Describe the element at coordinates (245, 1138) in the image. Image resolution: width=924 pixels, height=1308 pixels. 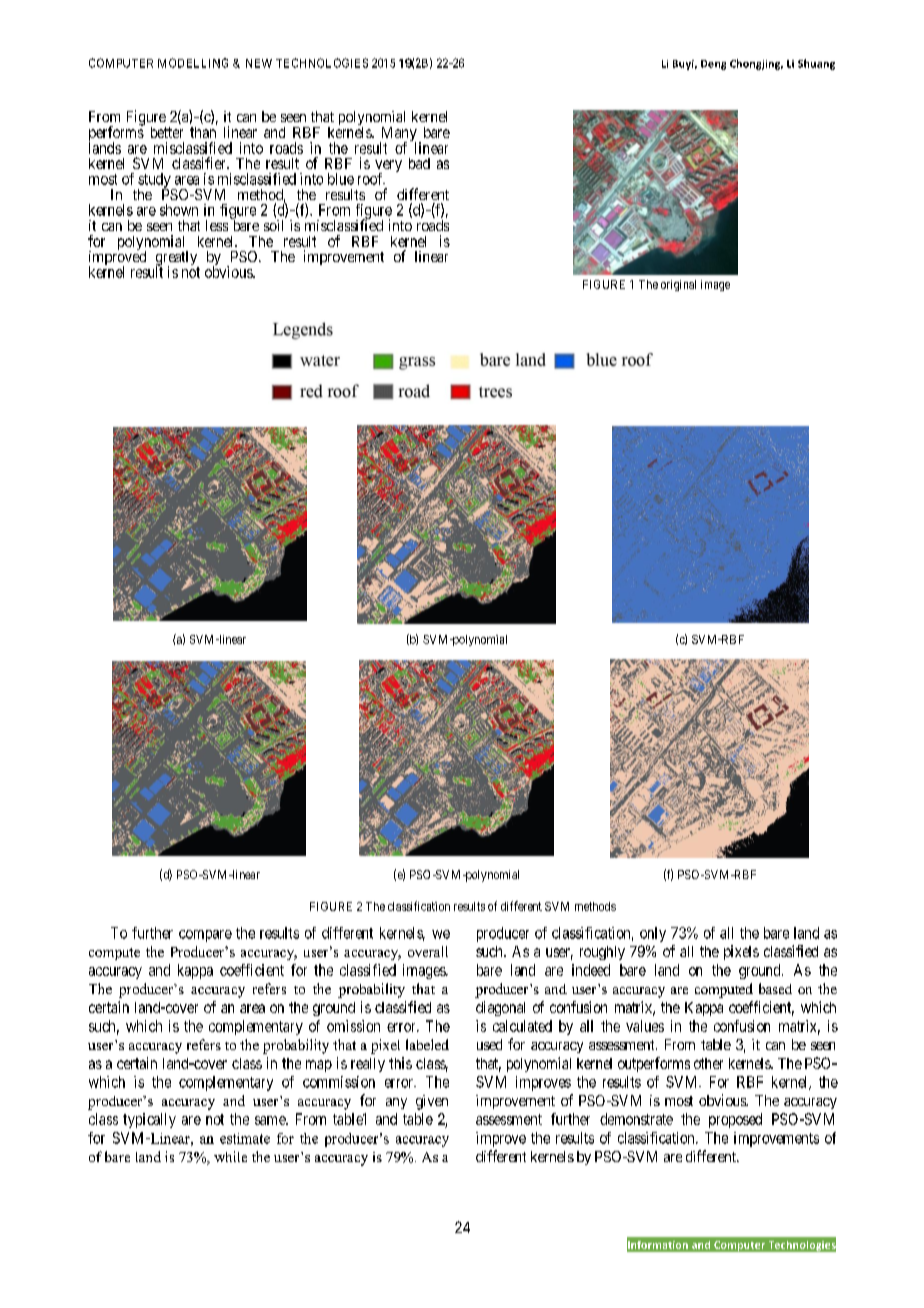
I see `estimate` at that location.
